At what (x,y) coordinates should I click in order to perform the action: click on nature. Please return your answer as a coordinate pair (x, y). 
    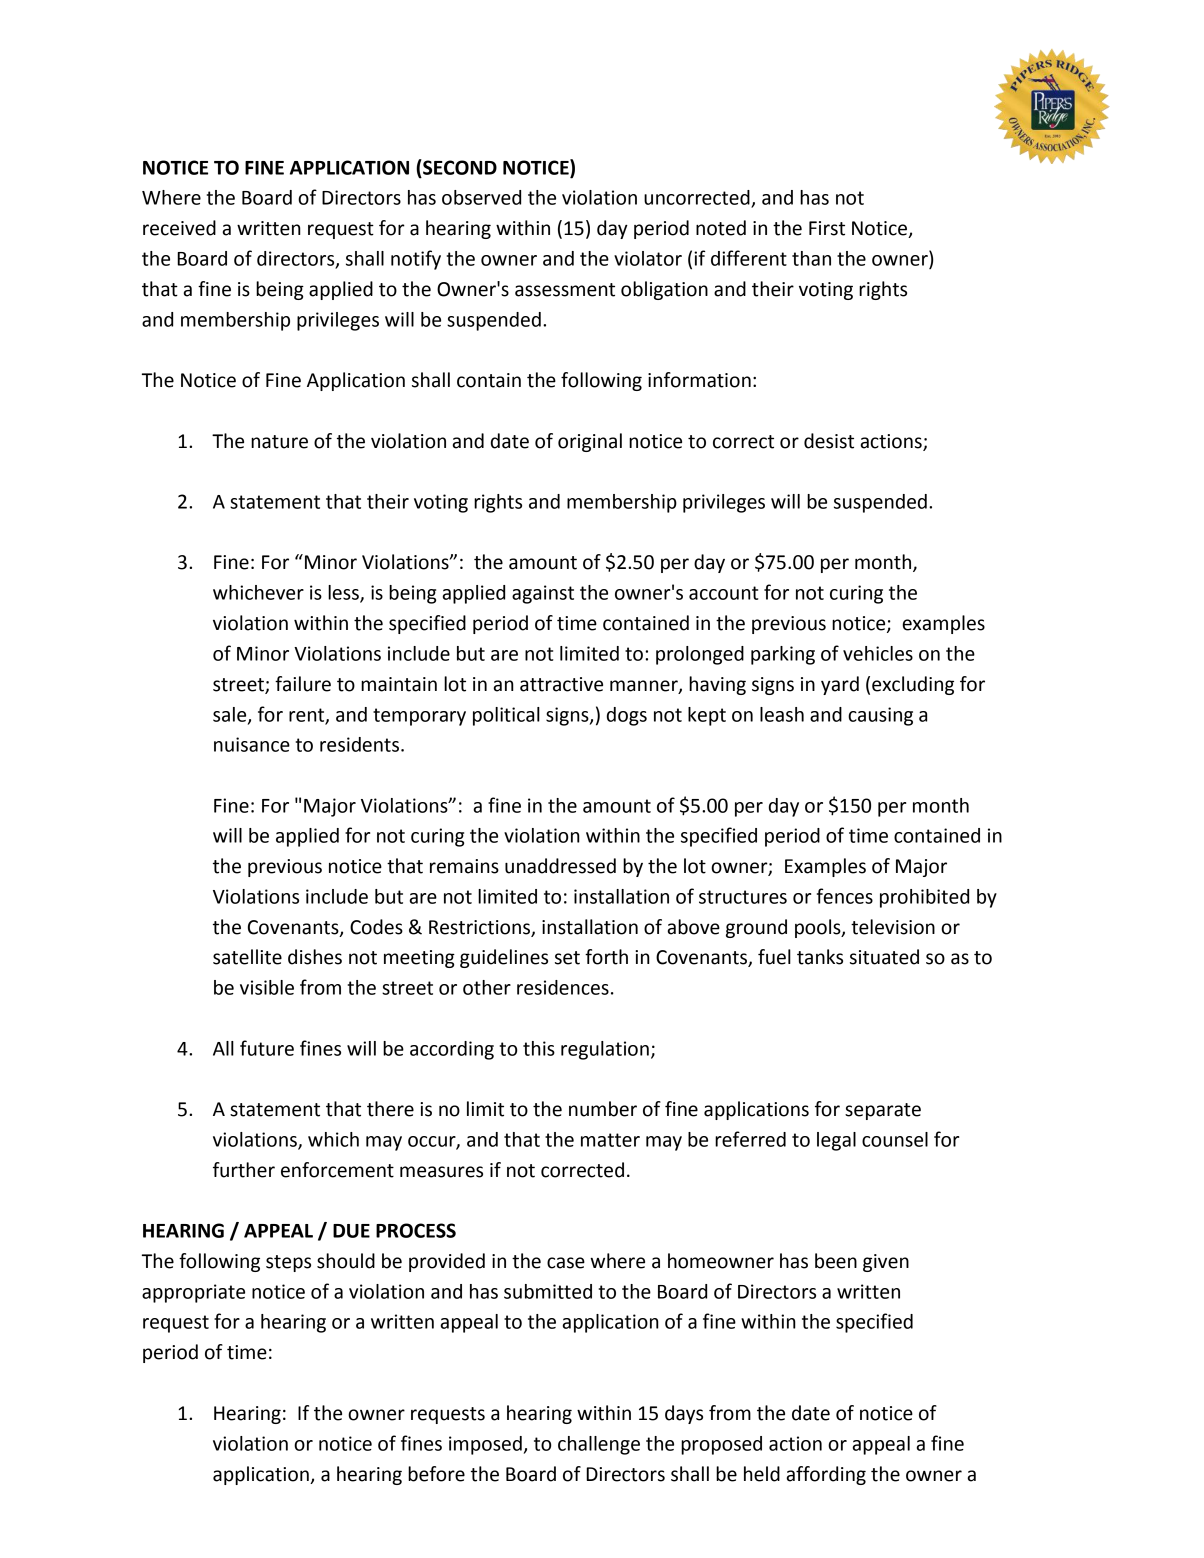
    Looking at the image, I should click on (279, 442).
